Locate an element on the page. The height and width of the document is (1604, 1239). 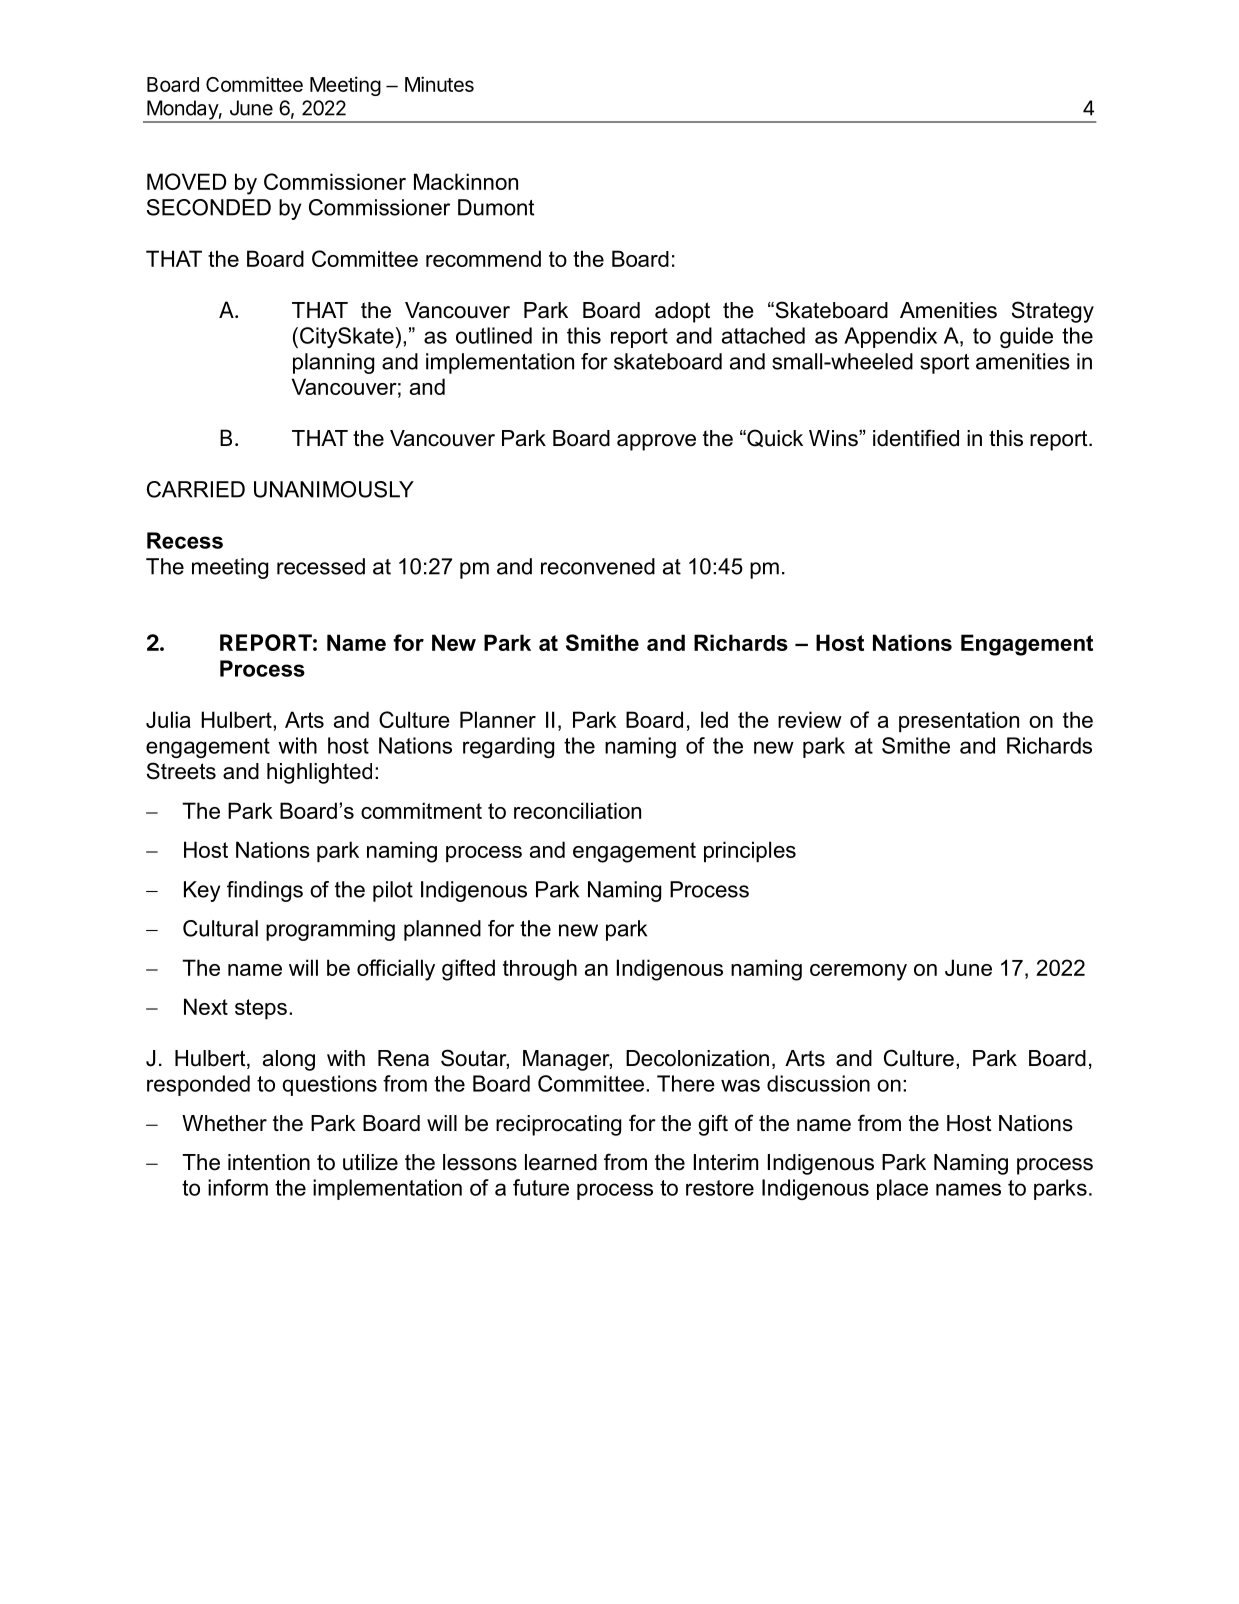
intention is located at coordinates (269, 1162).
